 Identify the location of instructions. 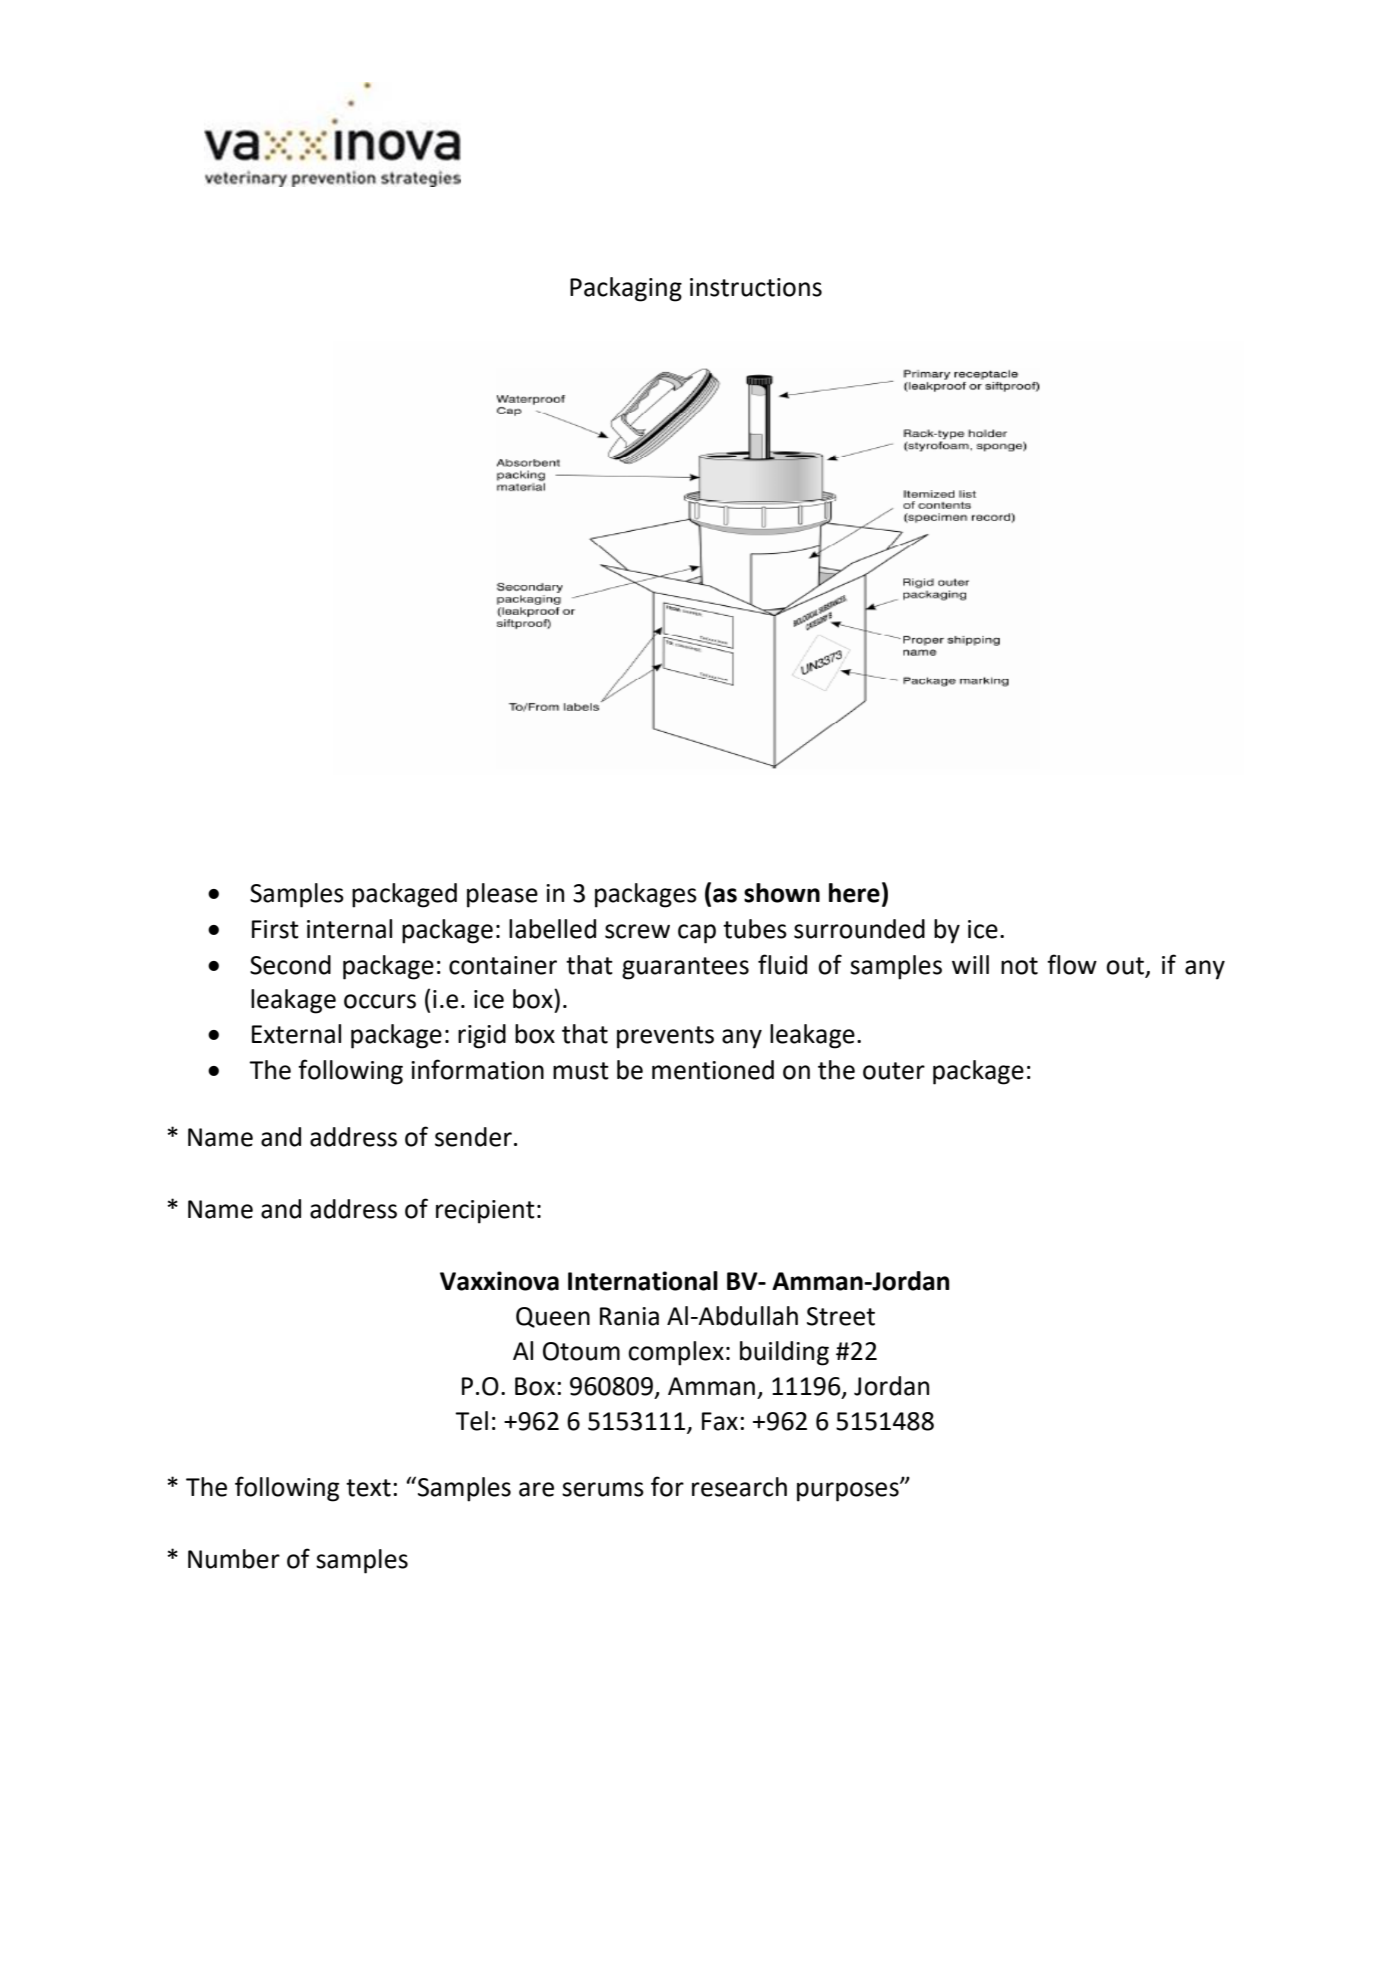
(756, 287).
